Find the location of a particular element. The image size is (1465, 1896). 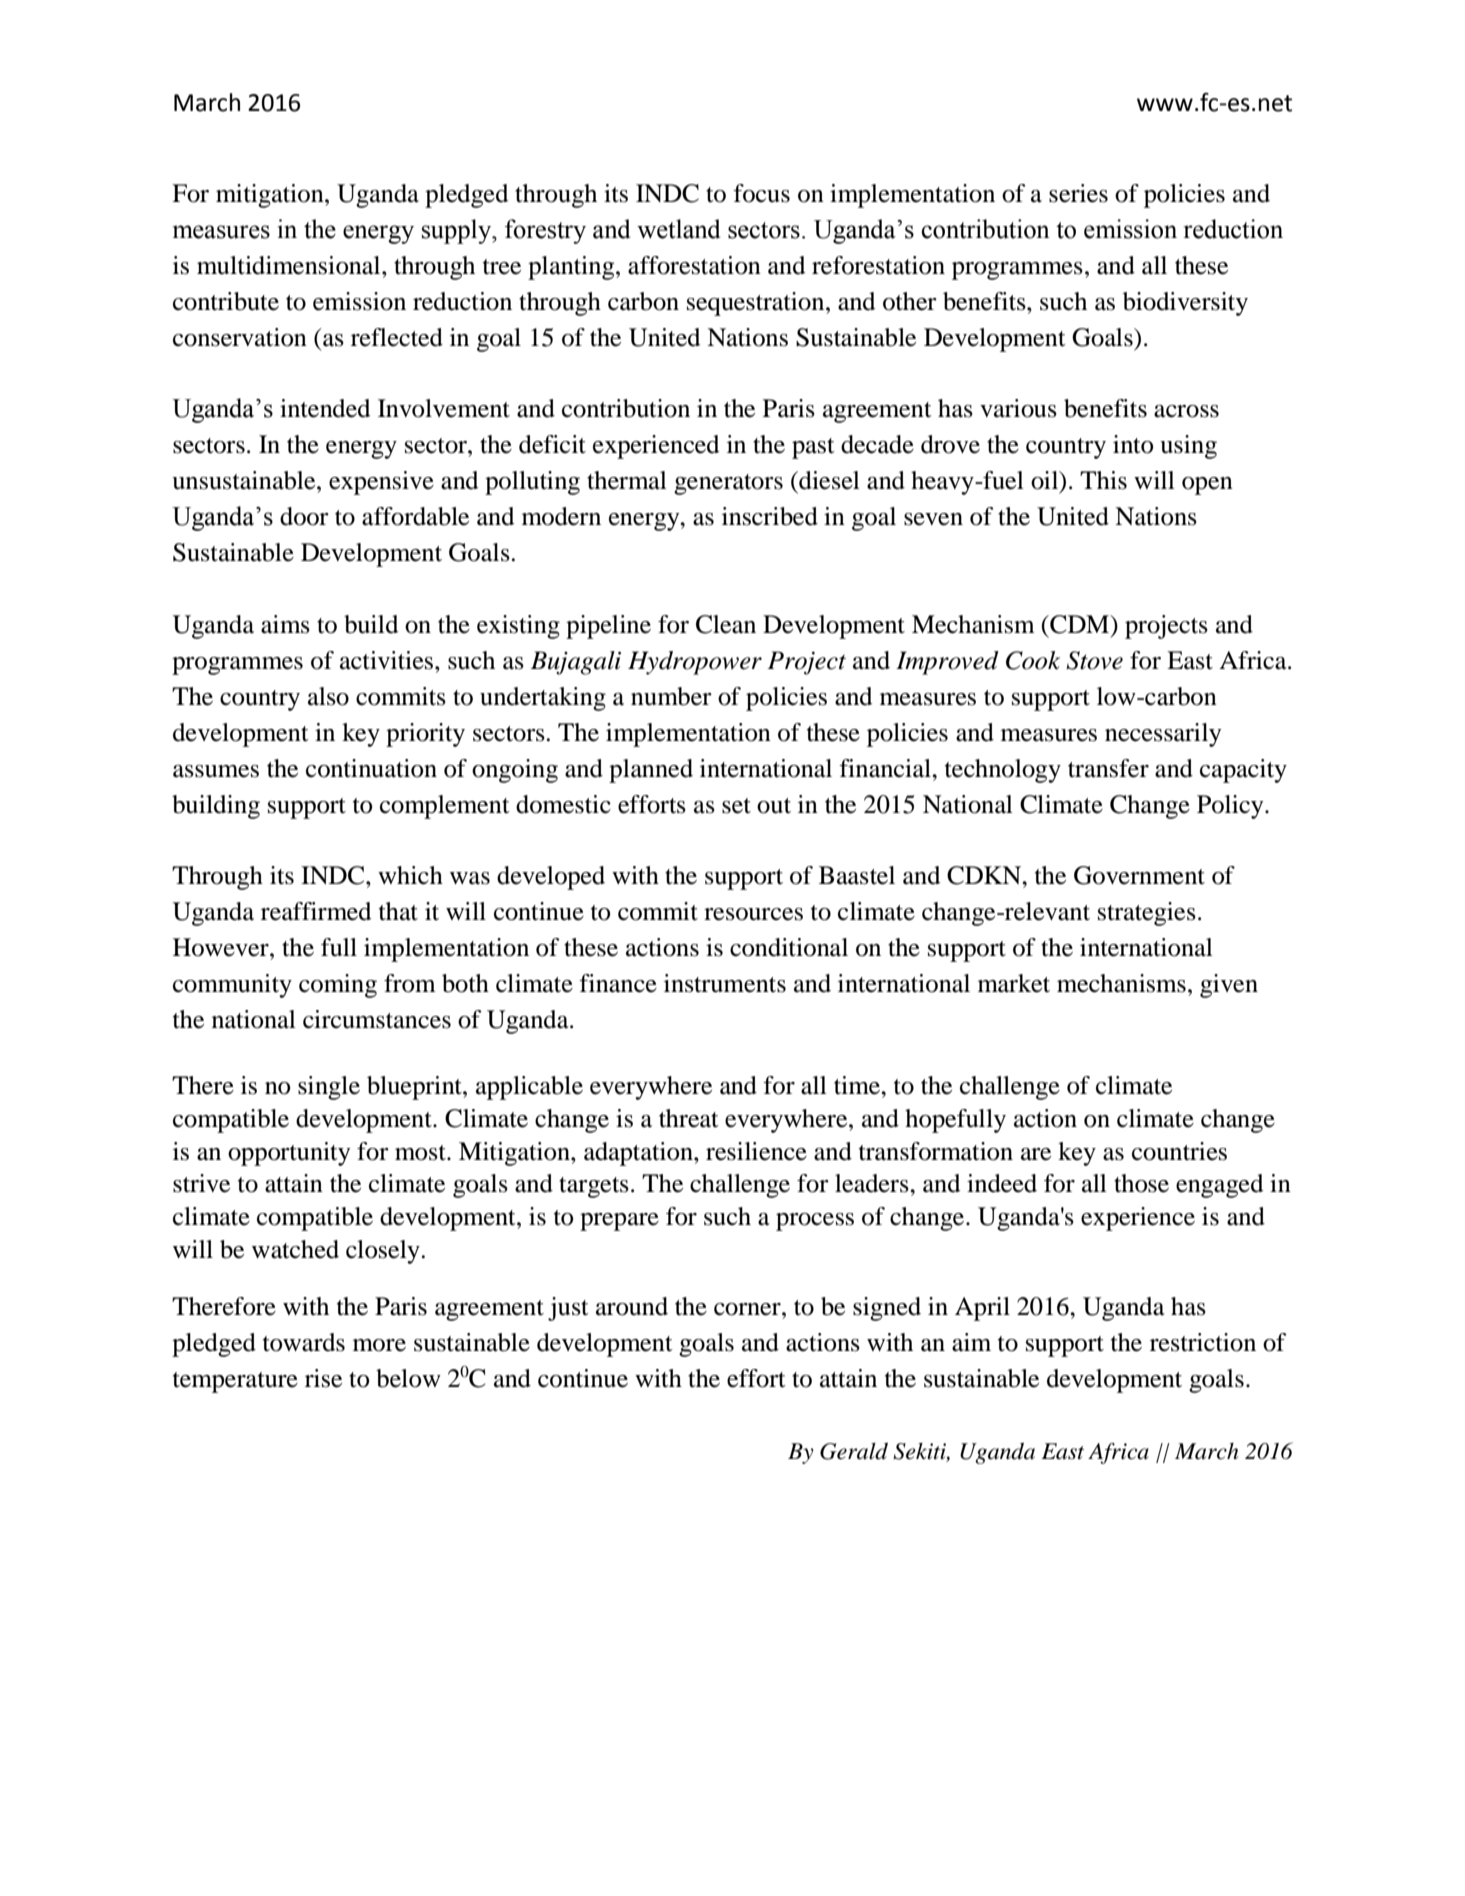

CDM is located at coordinates (1080, 624).
